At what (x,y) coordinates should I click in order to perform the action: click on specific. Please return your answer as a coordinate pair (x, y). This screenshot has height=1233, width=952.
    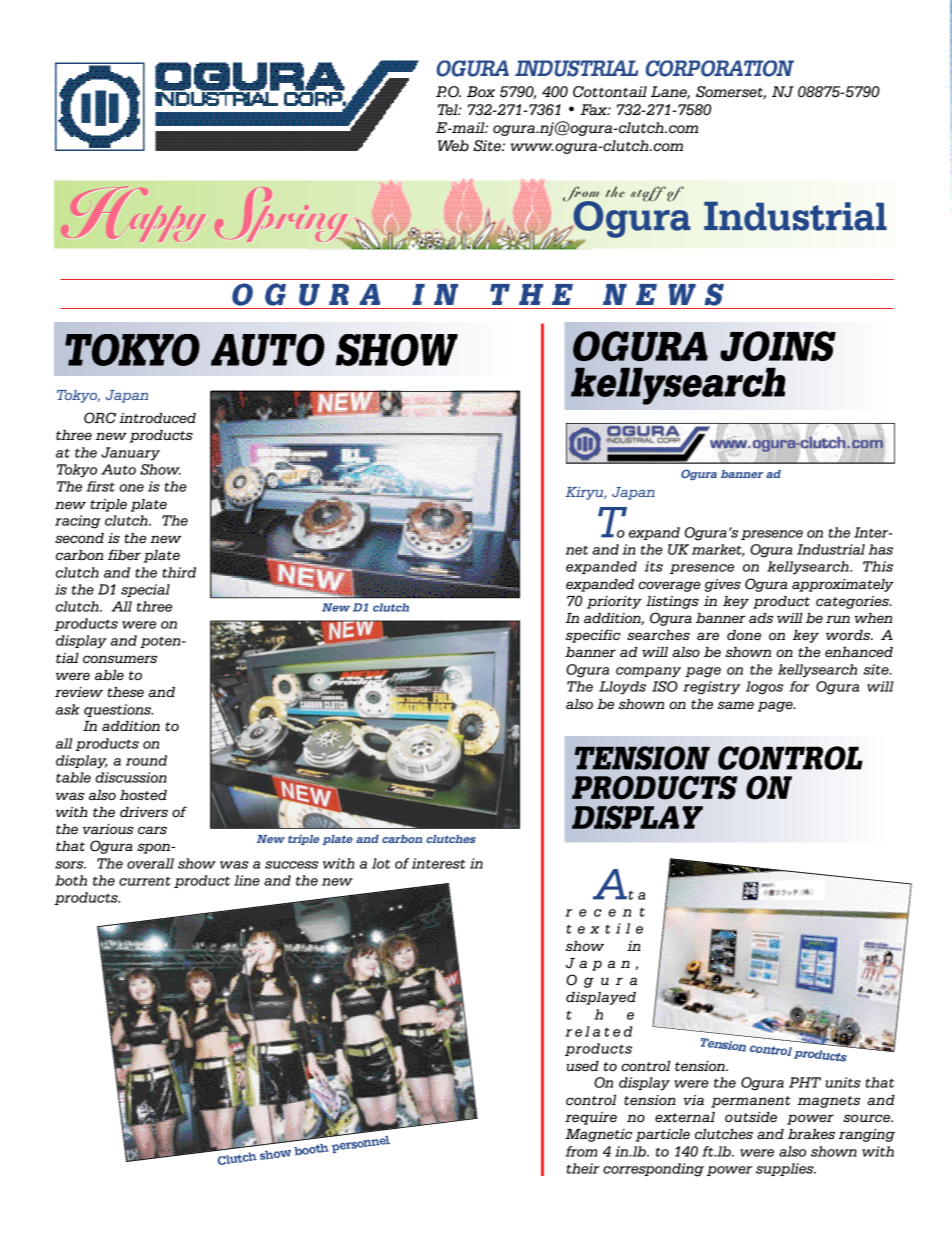
    Looking at the image, I should click on (593, 636).
